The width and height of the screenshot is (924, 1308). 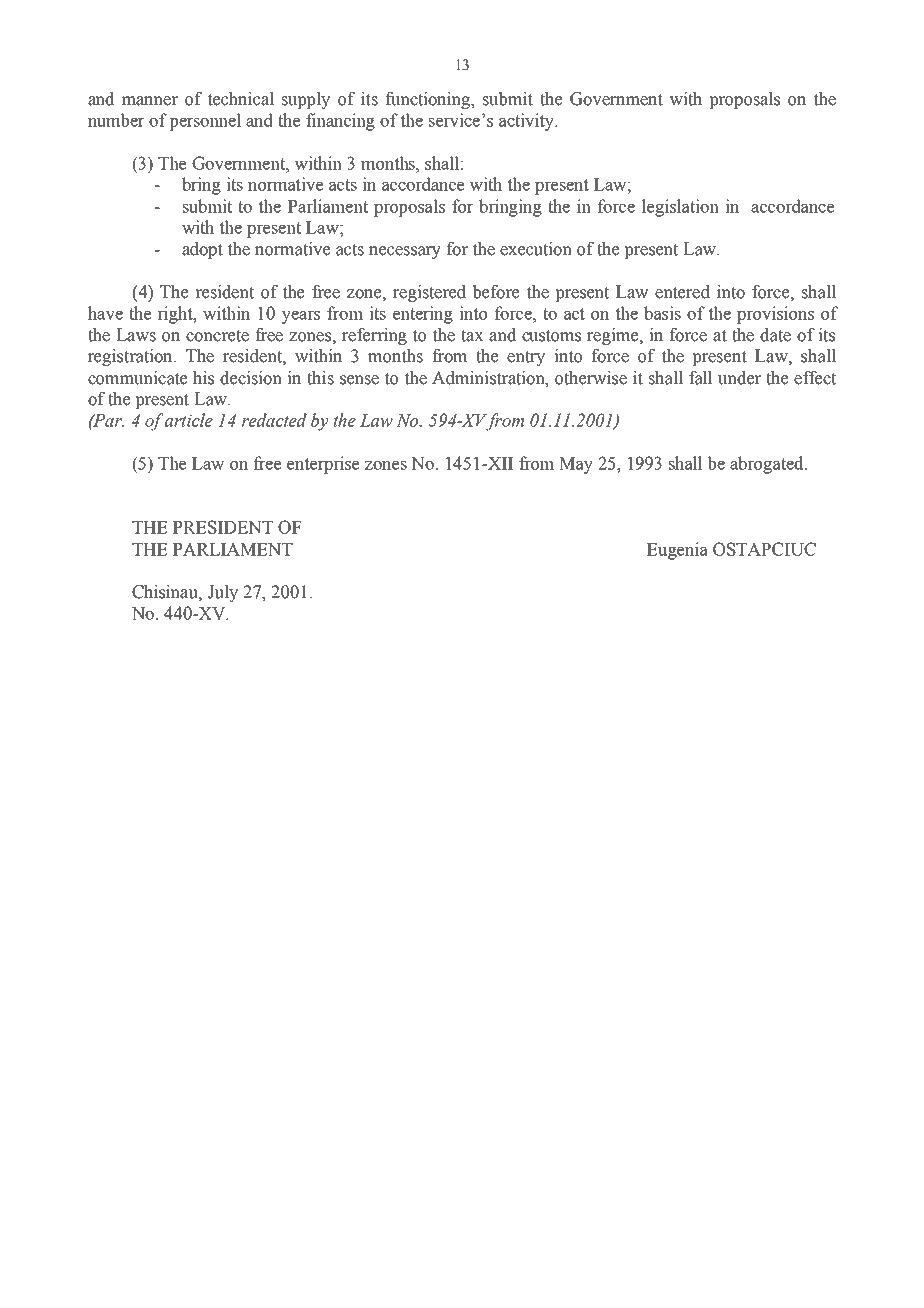 What do you see at coordinates (323, 465) in the screenshot?
I see `enterprise` at bounding box center [323, 465].
